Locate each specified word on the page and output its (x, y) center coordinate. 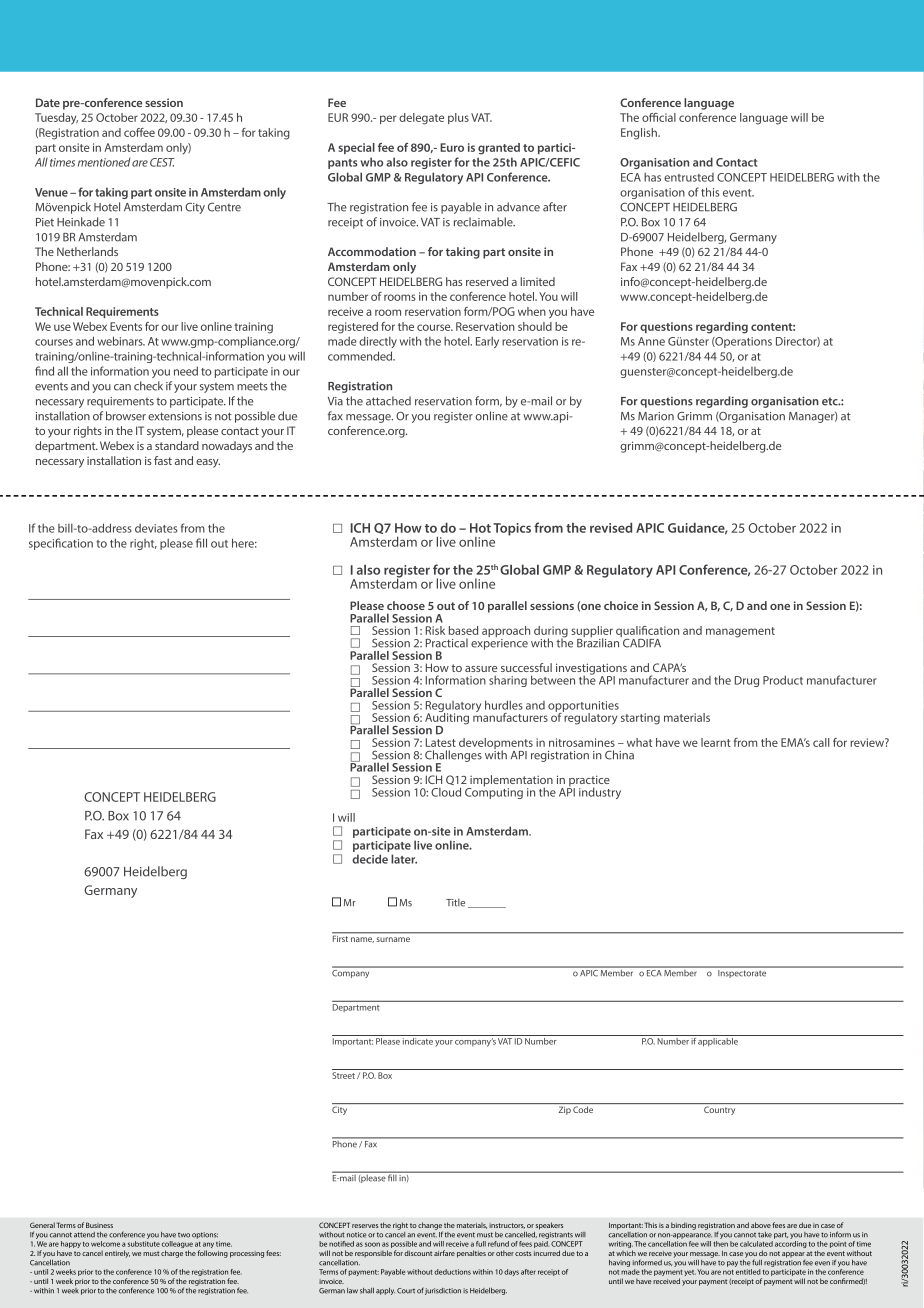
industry (600, 793)
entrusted (689, 177)
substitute (144, 1244)
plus (458, 118)
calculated (756, 1244)
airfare (444, 1253)
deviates (156, 528)
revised (611, 527)
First (341, 937)
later (404, 859)
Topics (512, 529)
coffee (139, 132)
